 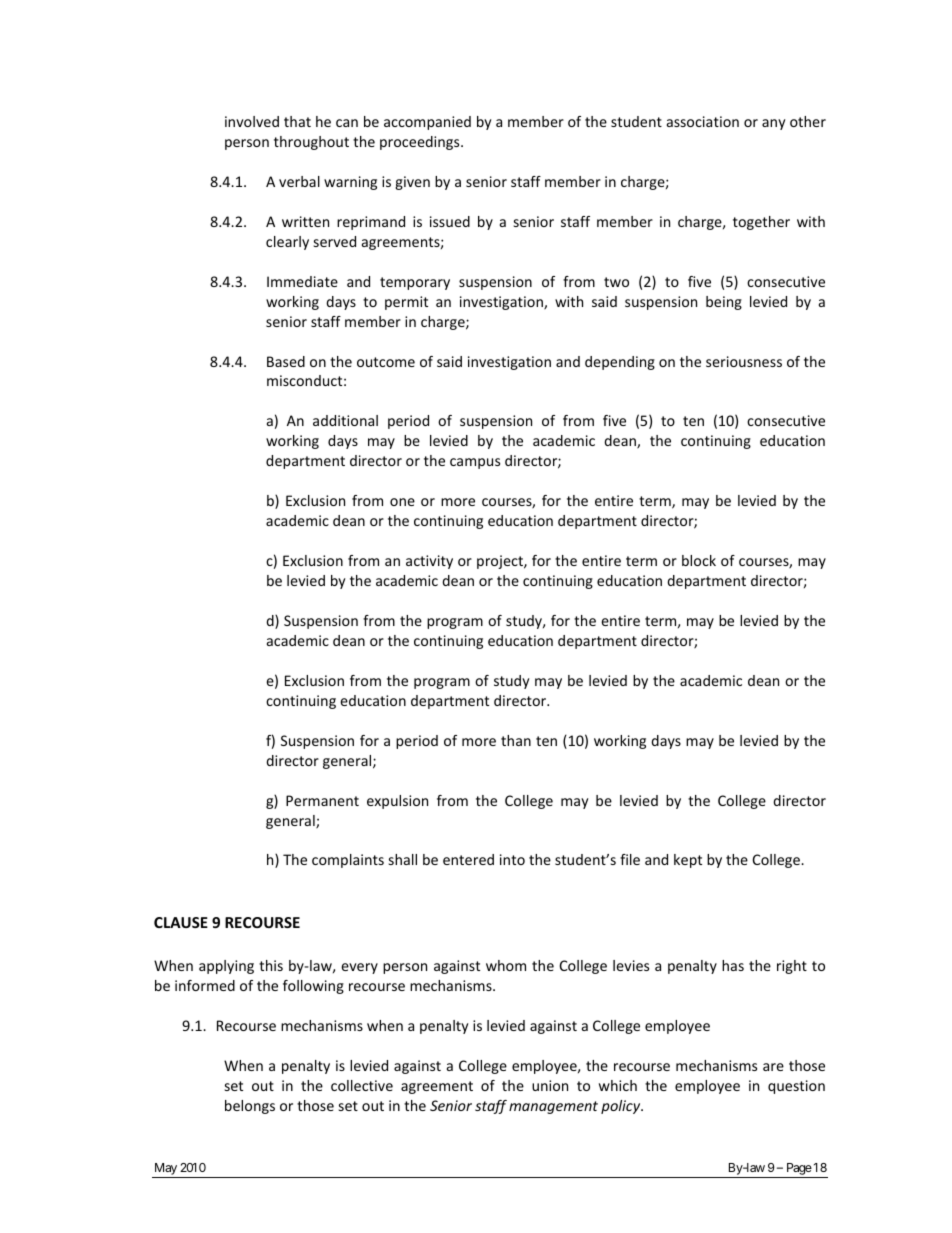 I want to click on this, so click(x=271, y=965).
